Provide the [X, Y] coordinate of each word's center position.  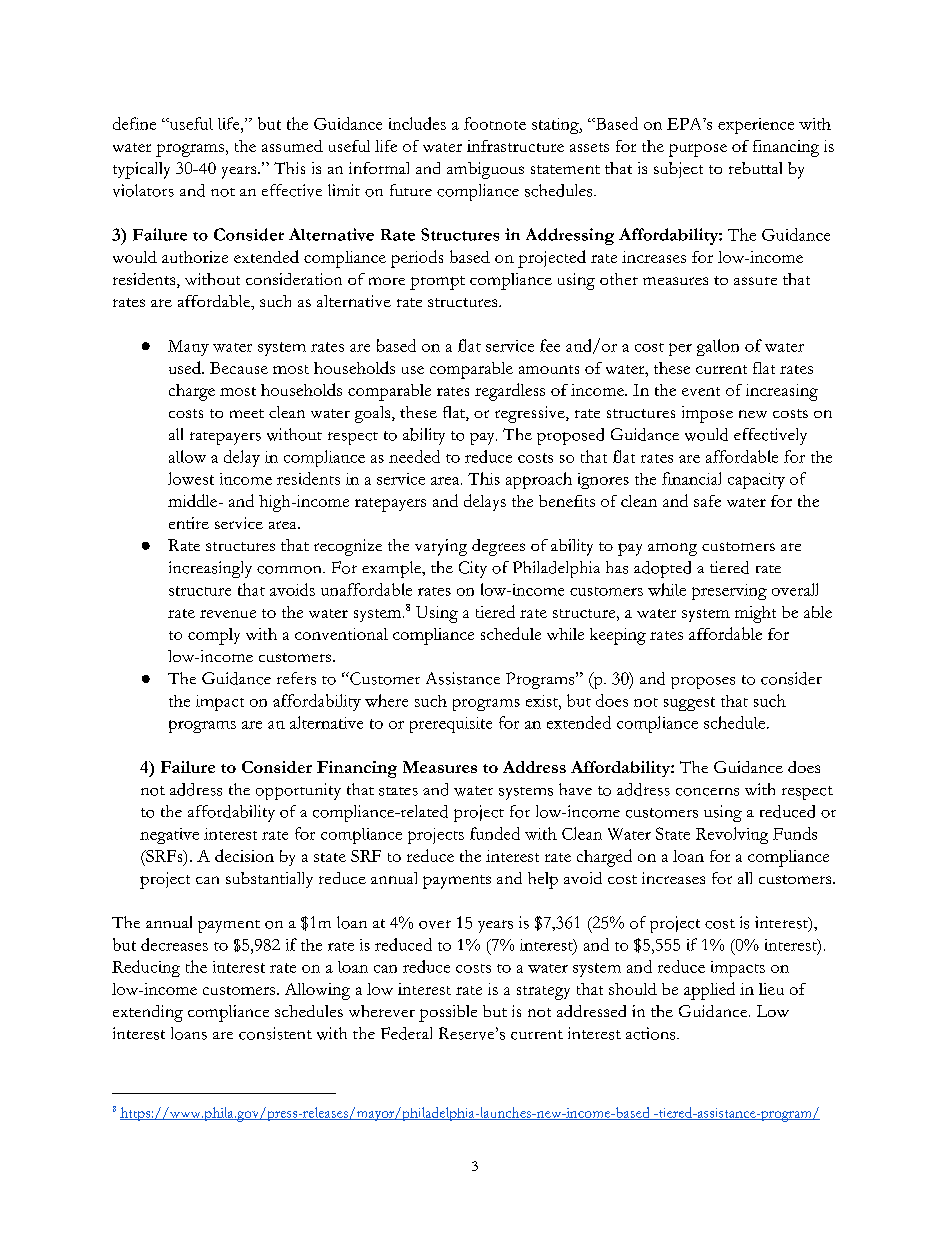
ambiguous [485, 170]
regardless [510, 392]
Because [239, 368]
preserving [729, 592]
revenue [228, 614]
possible [448, 1013]
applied [709, 991]
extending [148, 1013]
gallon [718, 347]
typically [141, 170]
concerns [707, 792]
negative [169, 836]
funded [495, 833]
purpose [698, 150]
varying [441, 547]
